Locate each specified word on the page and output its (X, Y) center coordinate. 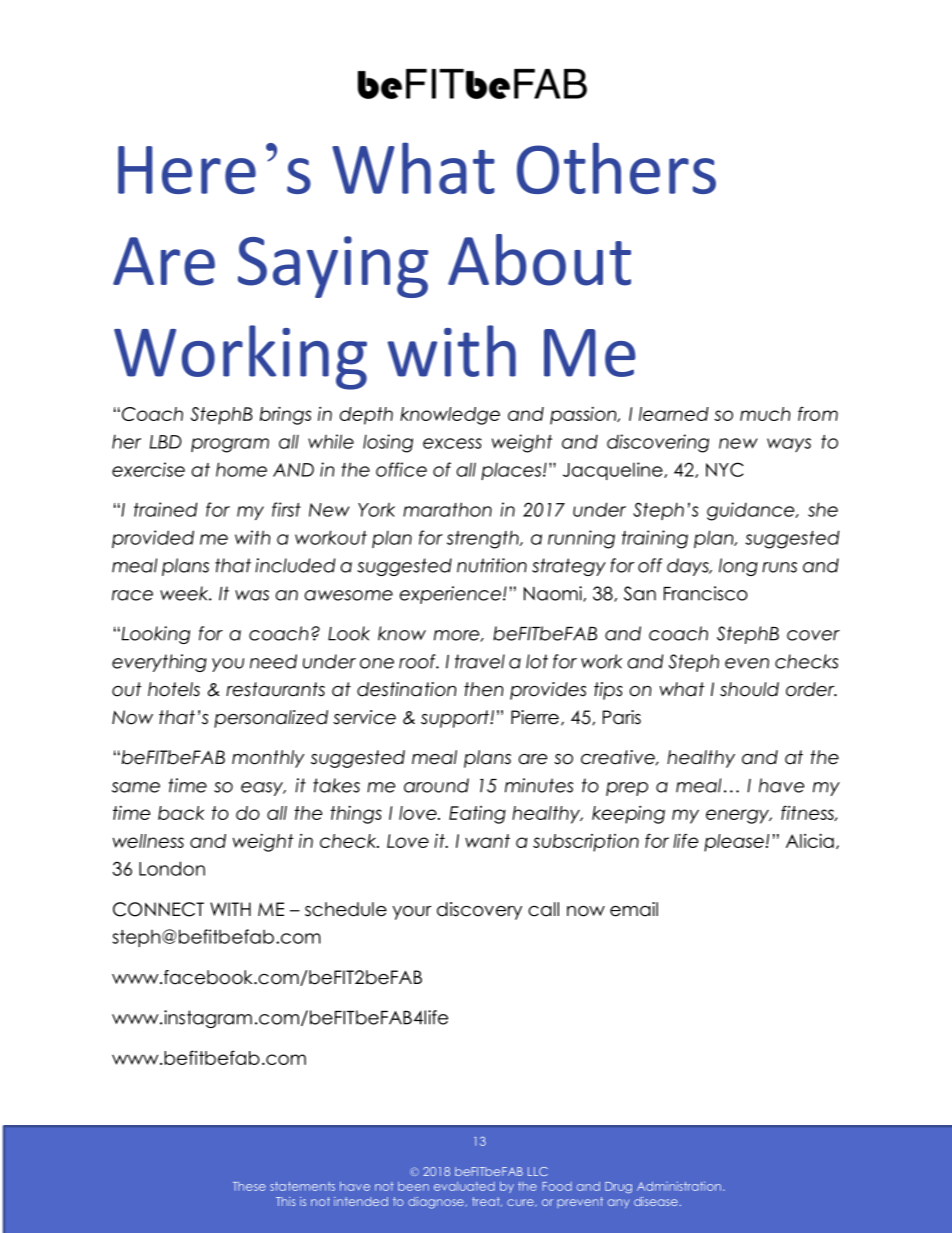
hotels (174, 689)
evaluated (464, 1186)
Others (616, 168)
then (483, 689)
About (539, 260)
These (249, 1186)
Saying (333, 267)
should (749, 689)
